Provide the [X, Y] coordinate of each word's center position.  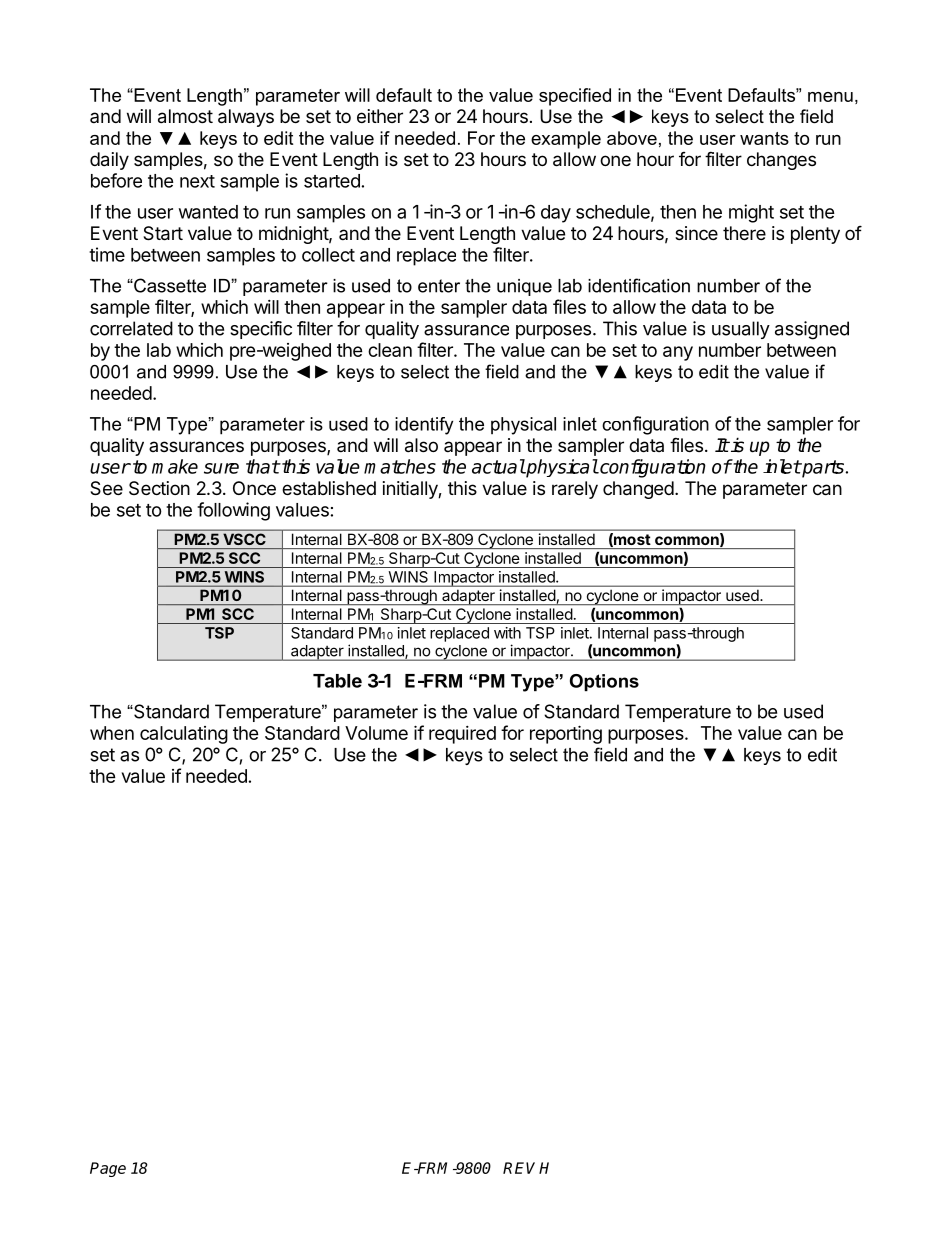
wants [764, 138]
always [246, 118]
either [380, 116]
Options [604, 682]
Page [108, 1169]
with [507, 633]
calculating [184, 735]
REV [521, 1168]
